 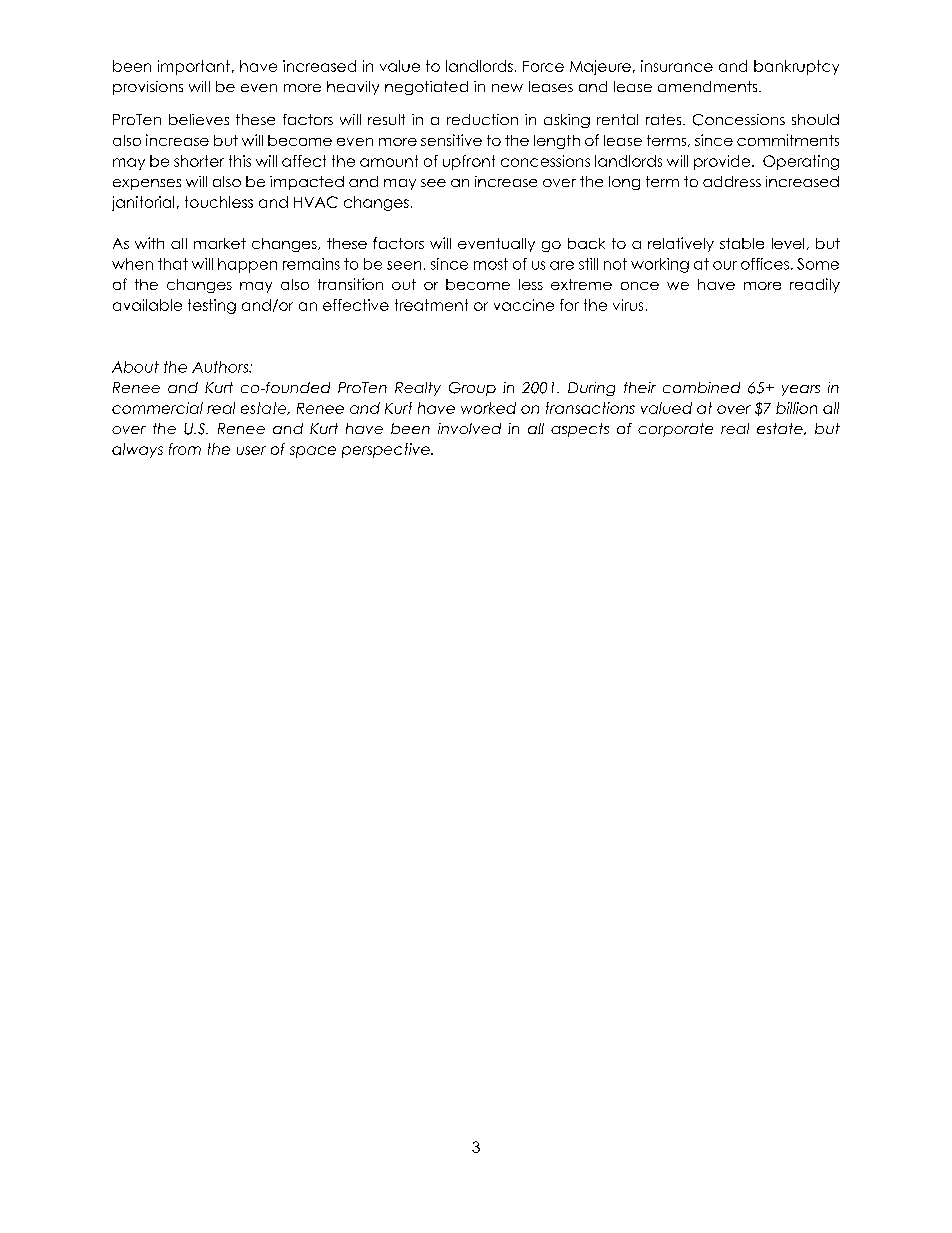 I want to click on treatment, so click(x=431, y=305).
